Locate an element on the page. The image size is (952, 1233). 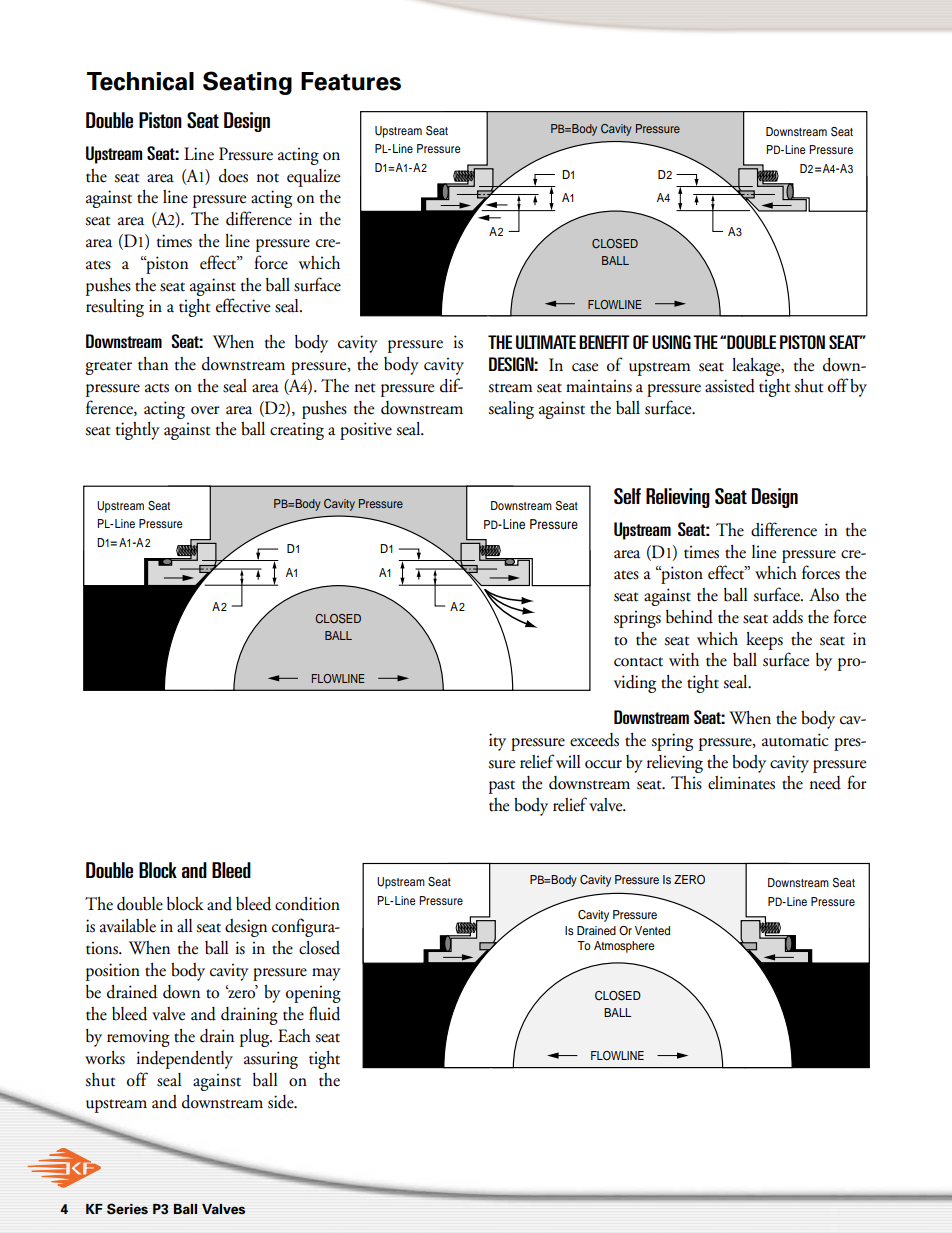
USING is located at coordinates (671, 342).
